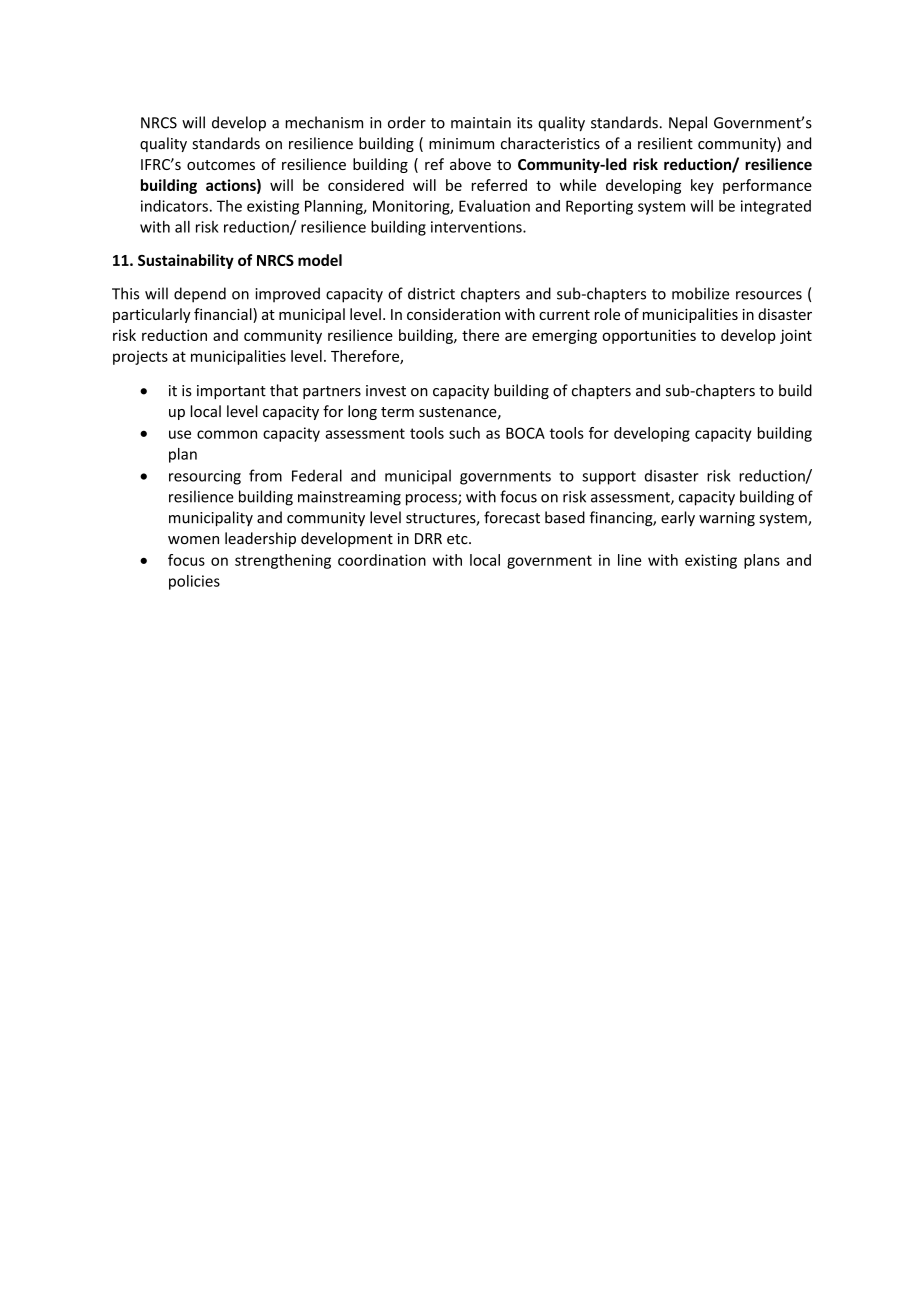 The image size is (924, 1309). Describe the element at coordinates (231, 392) in the screenshot. I see `important` at that location.
